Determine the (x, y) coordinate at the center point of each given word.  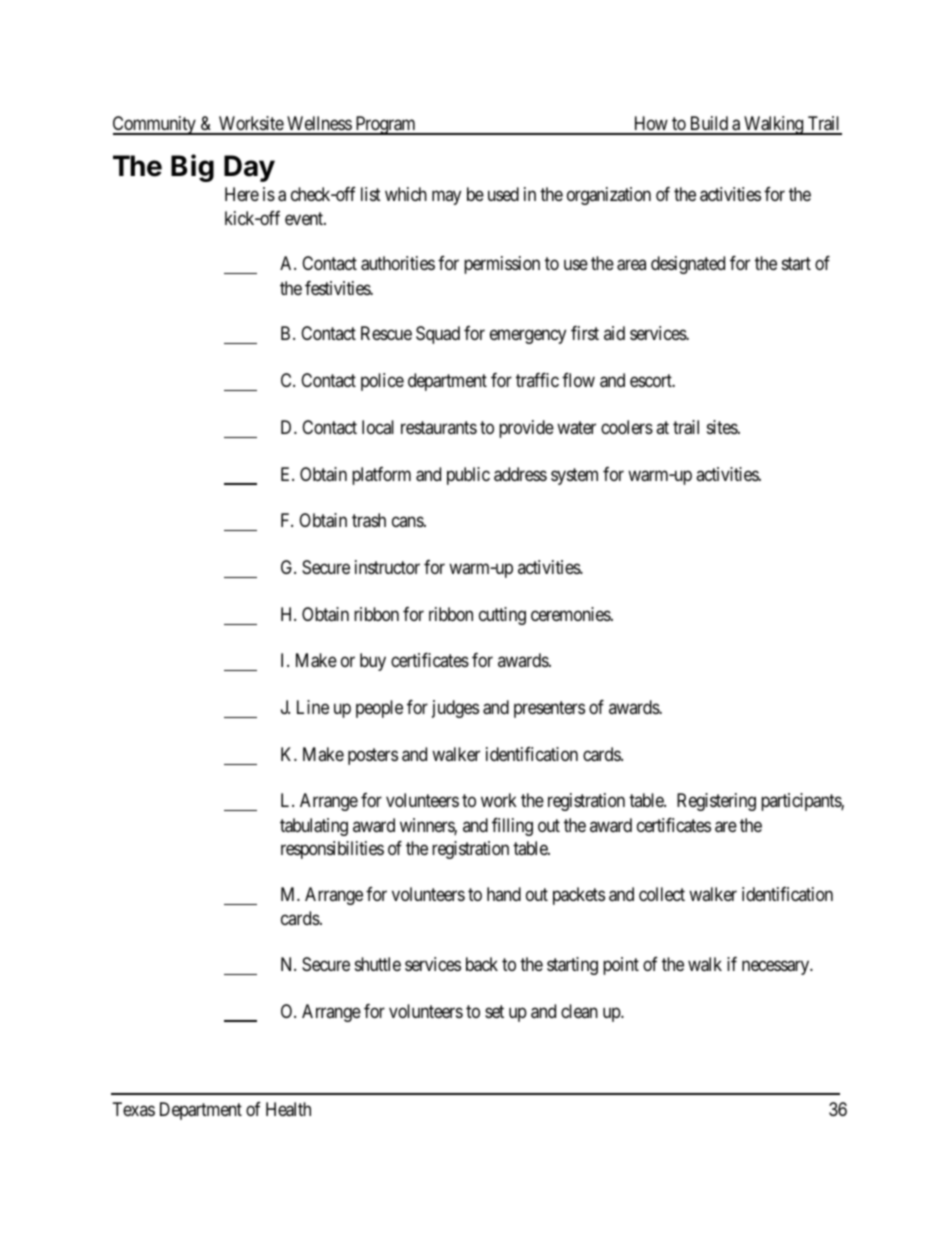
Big (192, 168)
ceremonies (571, 614)
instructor (387, 567)
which (406, 194)
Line (313, 707)
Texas (134, 1109)
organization (609, 196)
